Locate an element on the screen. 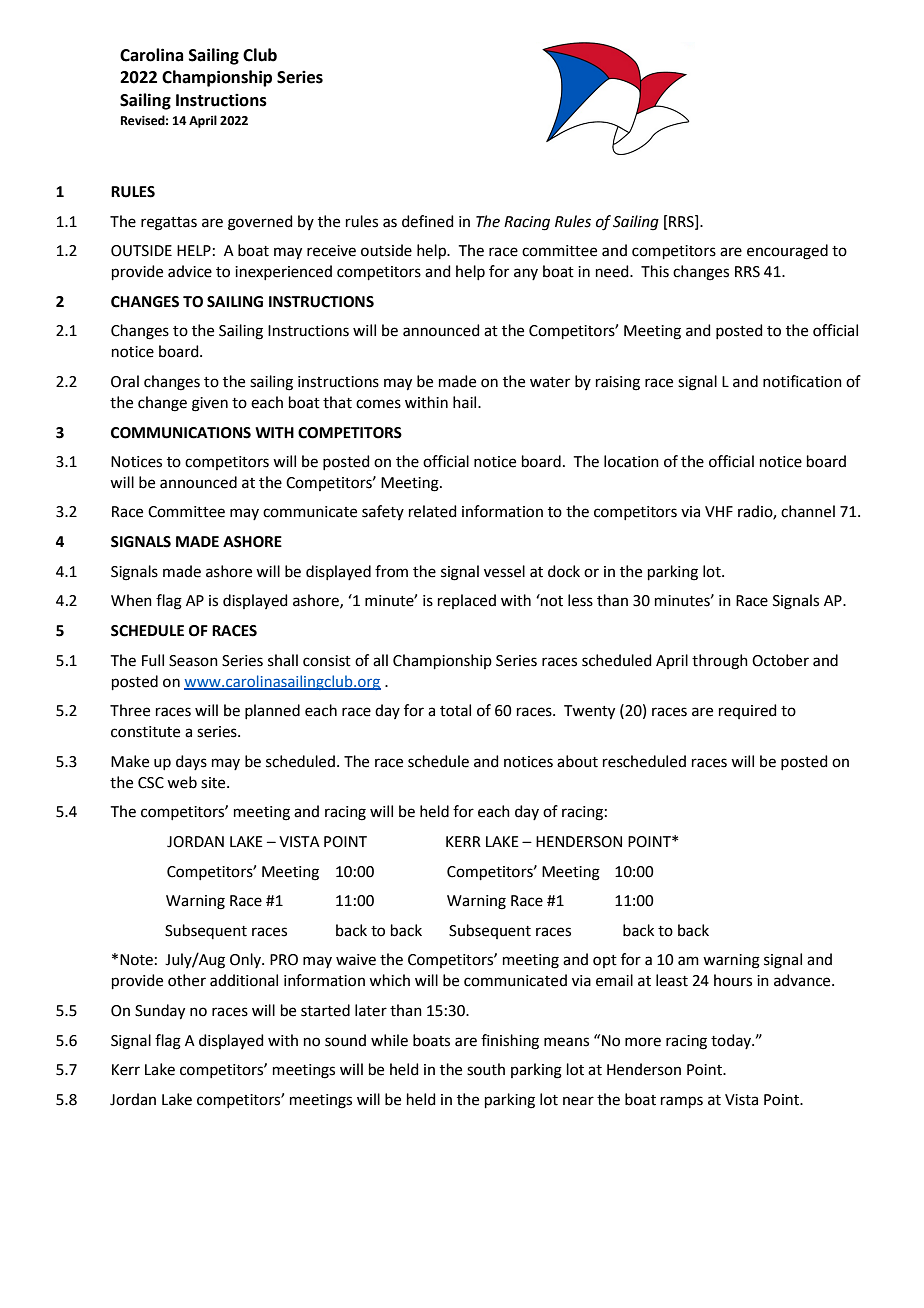 The image size is (924, 1308). advice is located at coordinates (190, 271).
